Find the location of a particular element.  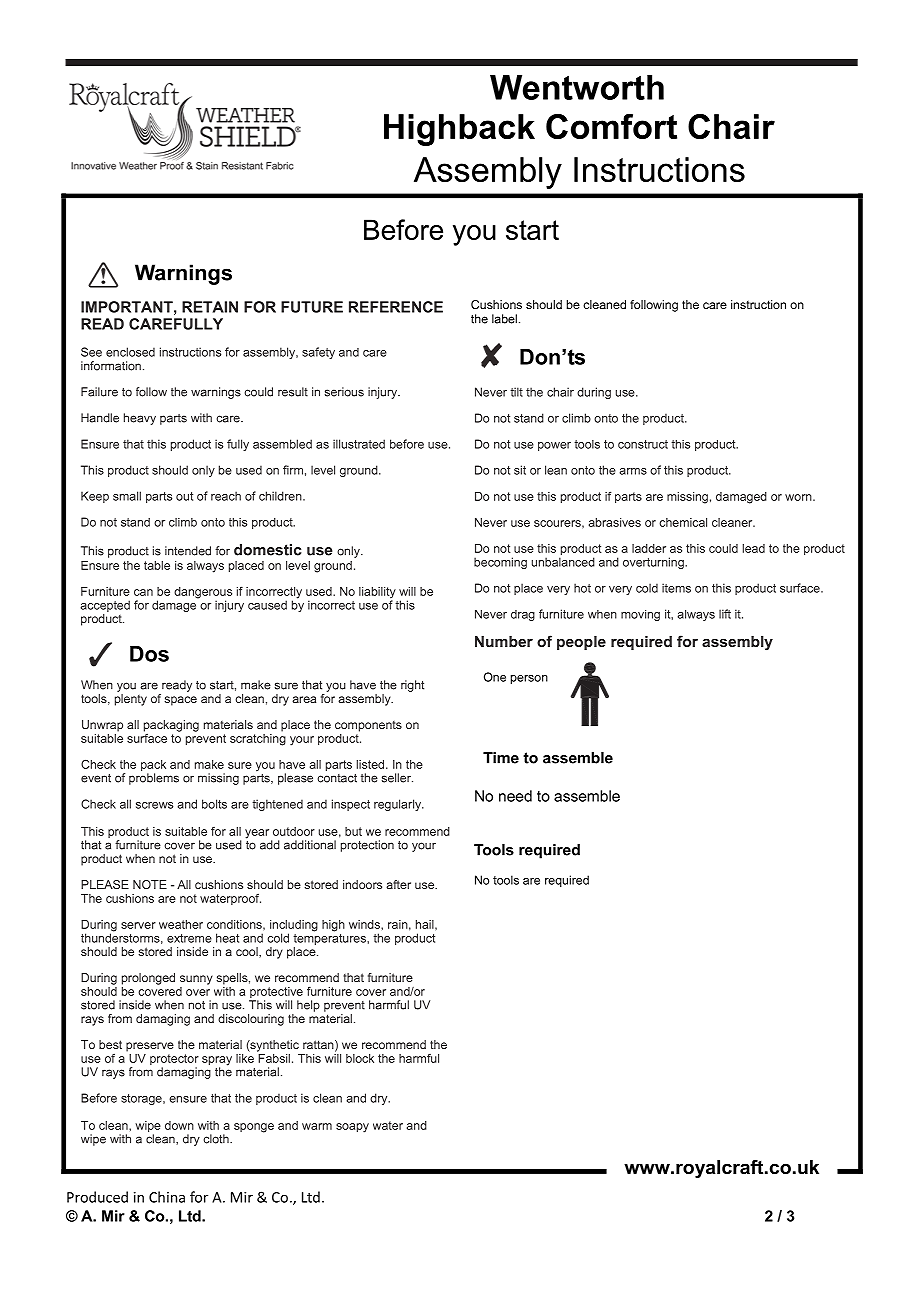

RETAIN is located at coordinates (210, 307).
